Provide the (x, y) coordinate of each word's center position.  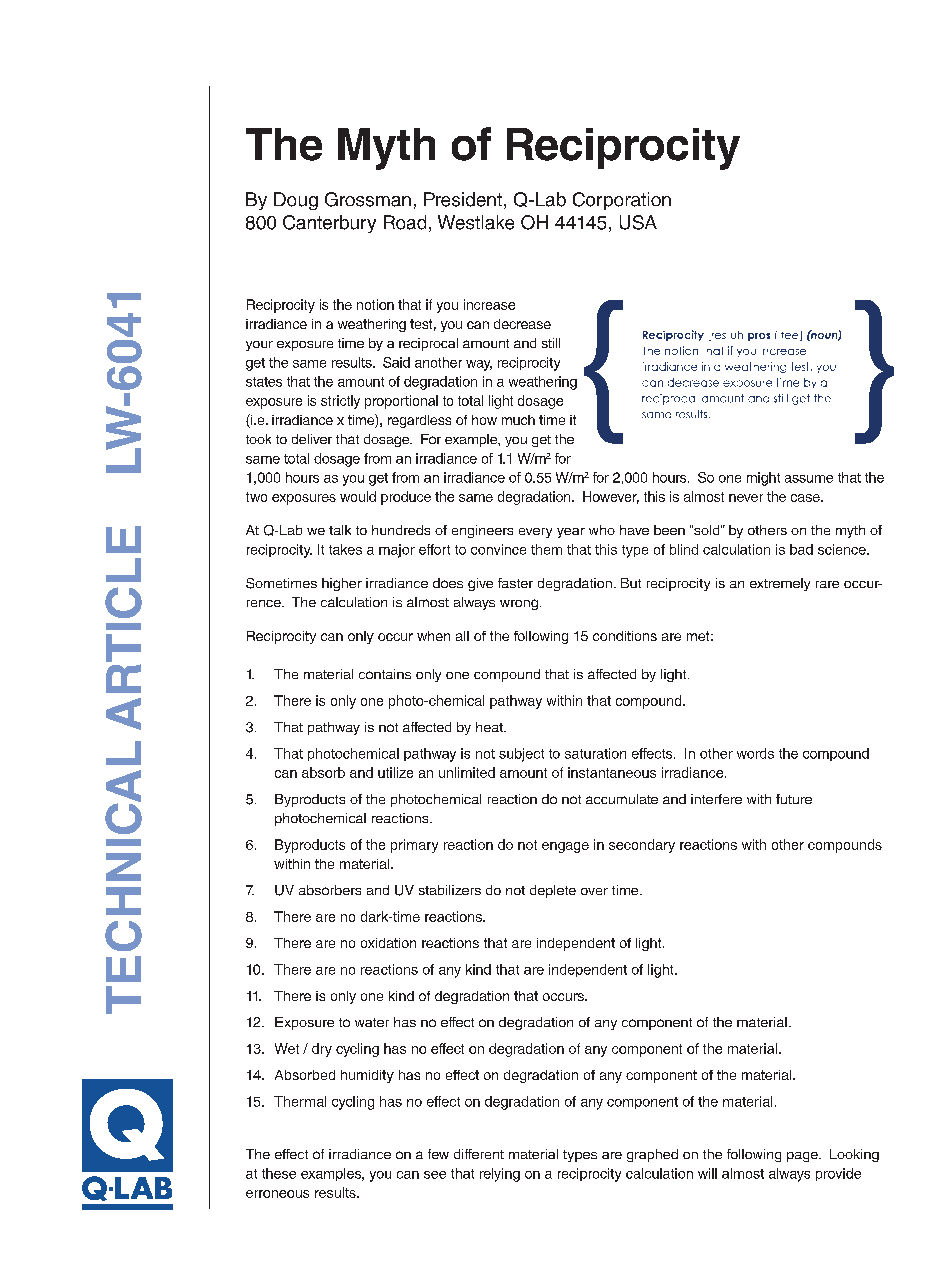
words (755, 753)
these (279, 1173)
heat (490, 727)
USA (638, 222)
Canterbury (329, 224)
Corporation (622, 201)
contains (385, 674)
